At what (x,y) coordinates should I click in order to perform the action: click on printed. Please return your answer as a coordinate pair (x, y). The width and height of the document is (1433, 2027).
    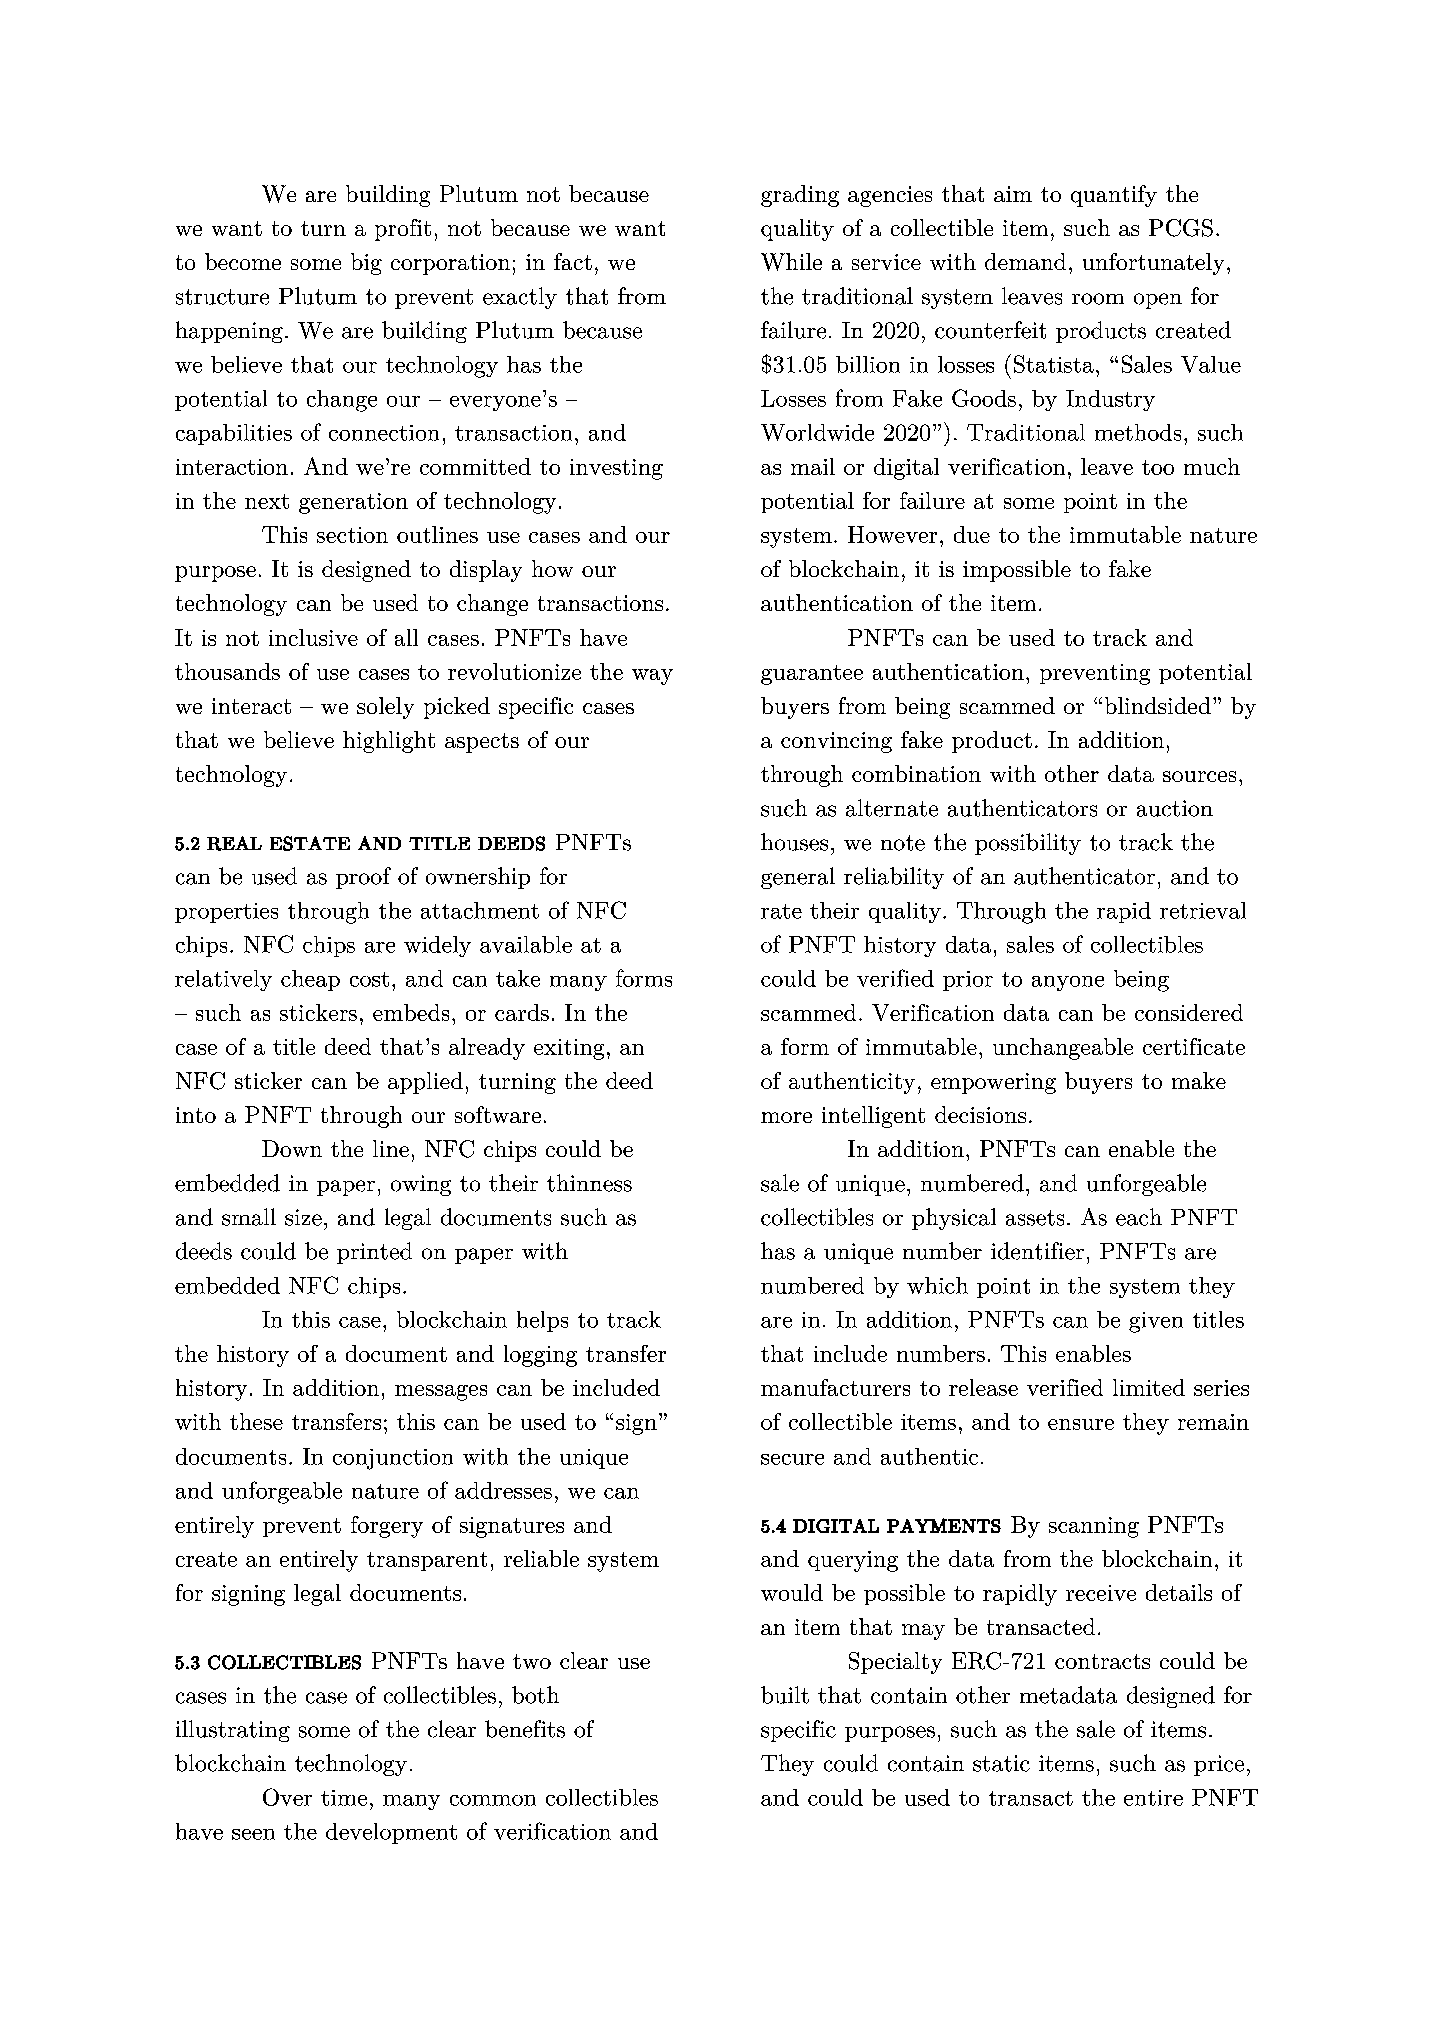
    Looking at the image, I should click on (374, 1253).
